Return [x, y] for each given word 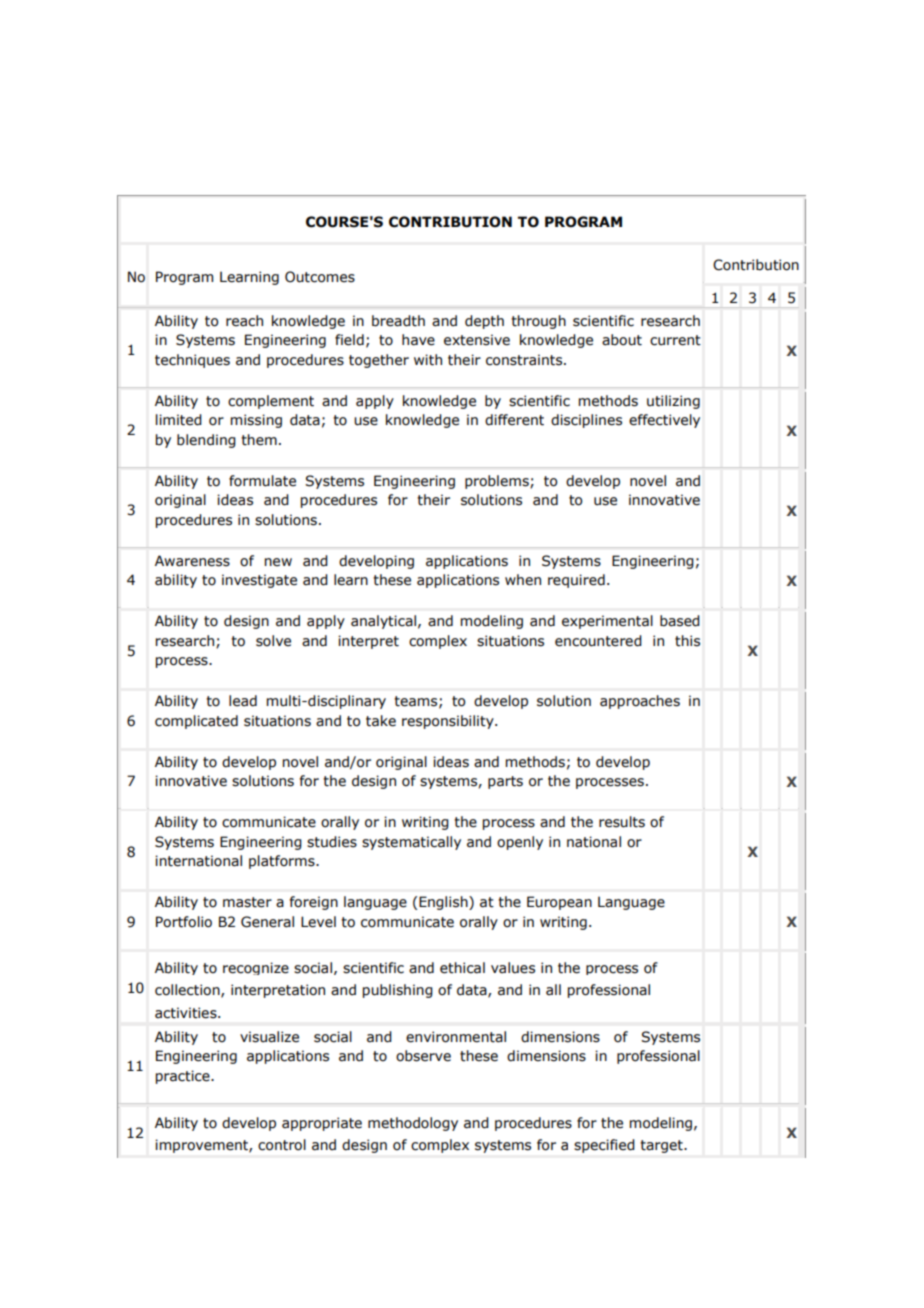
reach [244, 321]
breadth [398, 321]
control [282, 1145]
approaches [640, 702]
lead [243, 701]
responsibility [449, 722]
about [622, 340]
